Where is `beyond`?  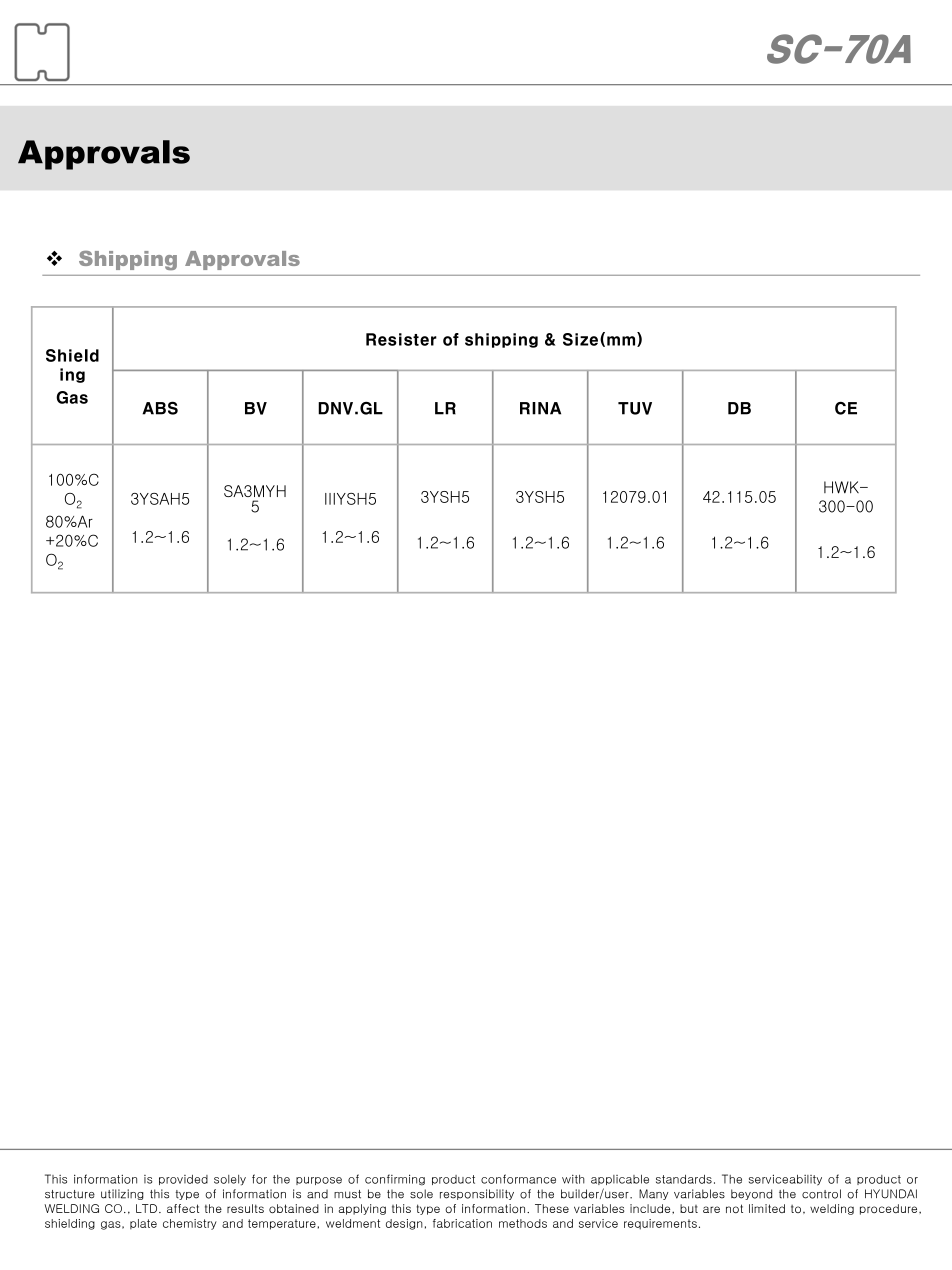 beyond is located at coordinates (751, 1194).
